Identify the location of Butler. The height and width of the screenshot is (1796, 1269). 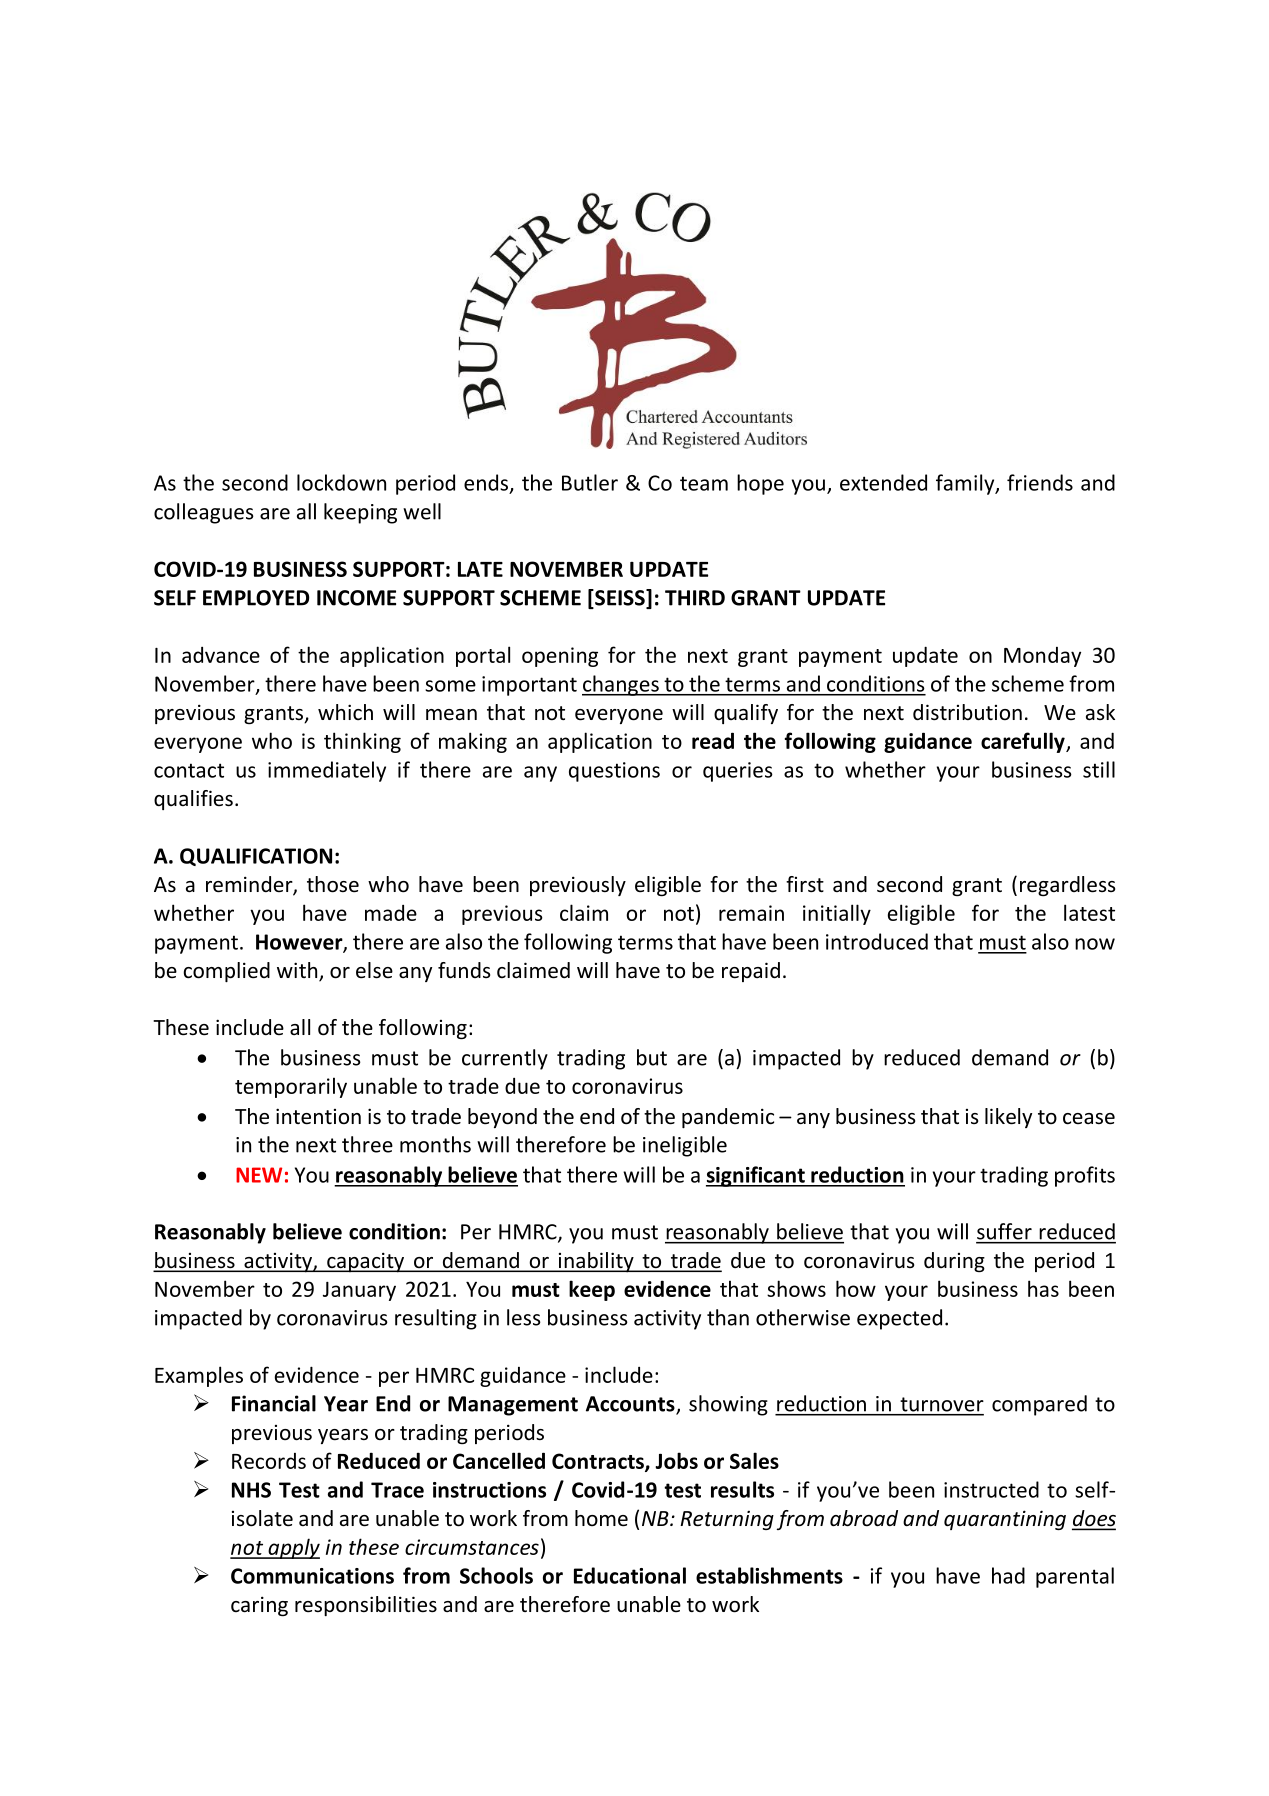
(590, 482).
